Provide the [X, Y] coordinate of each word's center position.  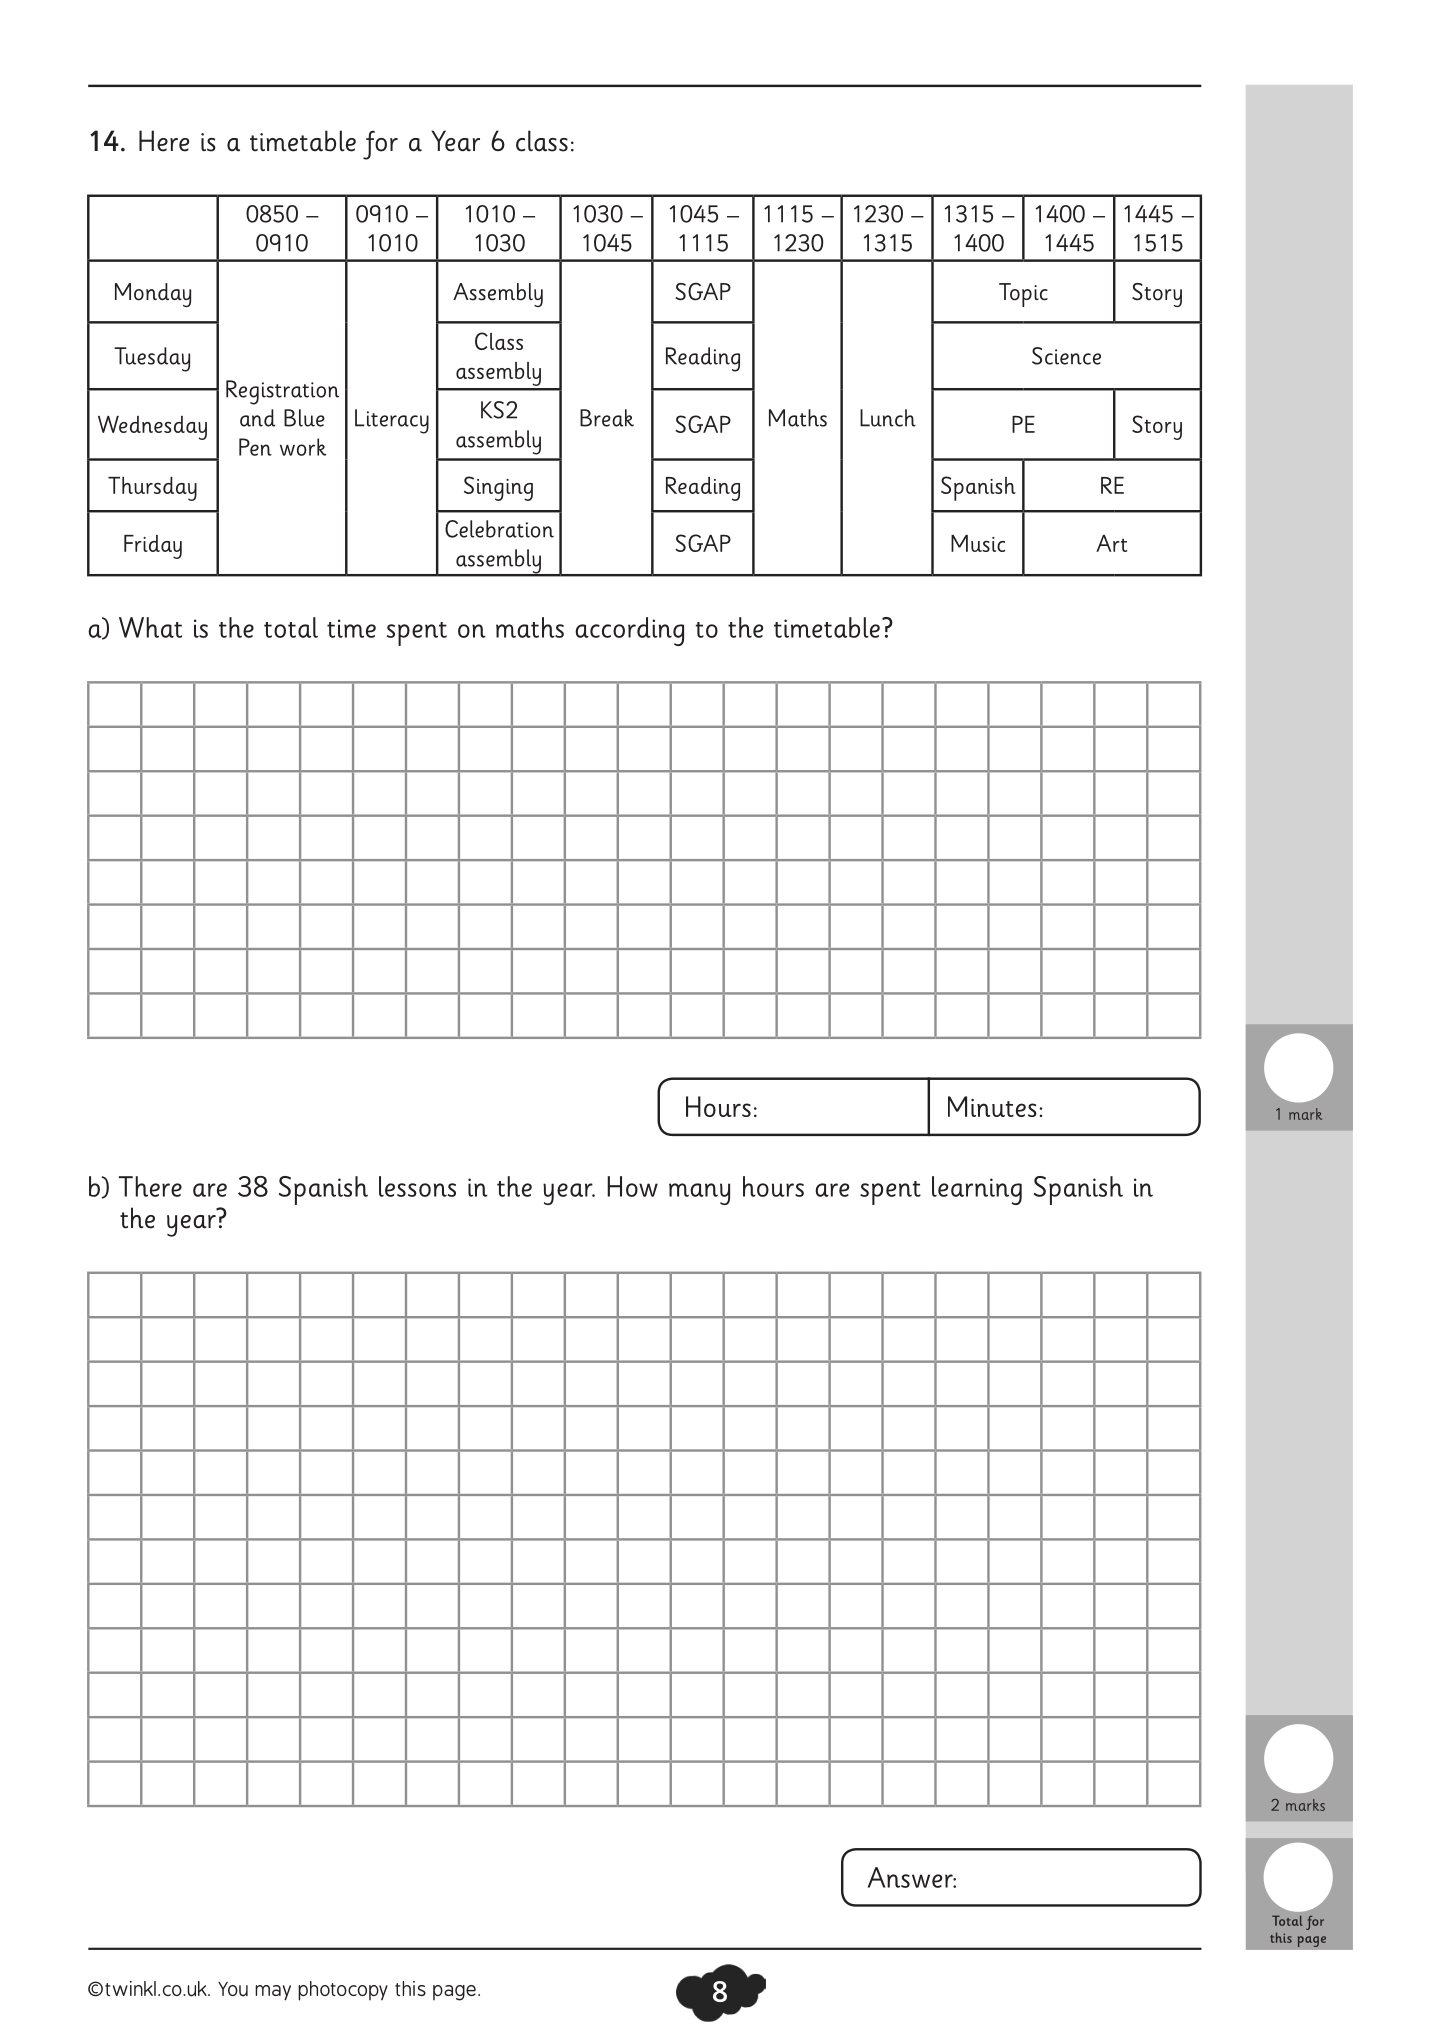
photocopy [343, 1991]
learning [977, 1190]
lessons [417, 1186]
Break [607, 418]
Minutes [992, 1106]
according [629, 631]
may [273, 1993]
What [150, 627]
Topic [1023, 295]
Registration [282, 392]
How [632, 1186]
